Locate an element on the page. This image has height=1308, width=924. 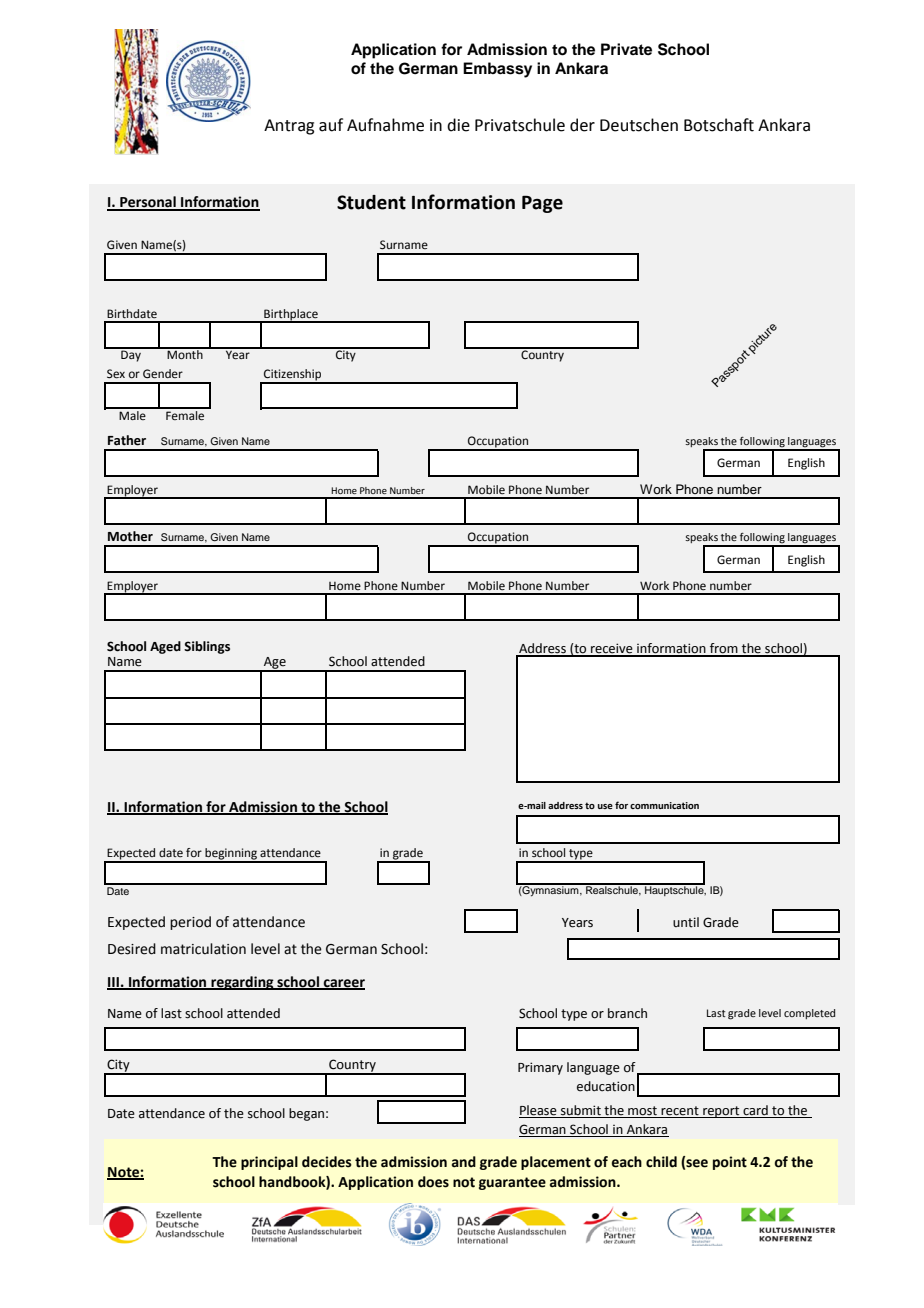
principal is located at coordinates (269, 1163).
